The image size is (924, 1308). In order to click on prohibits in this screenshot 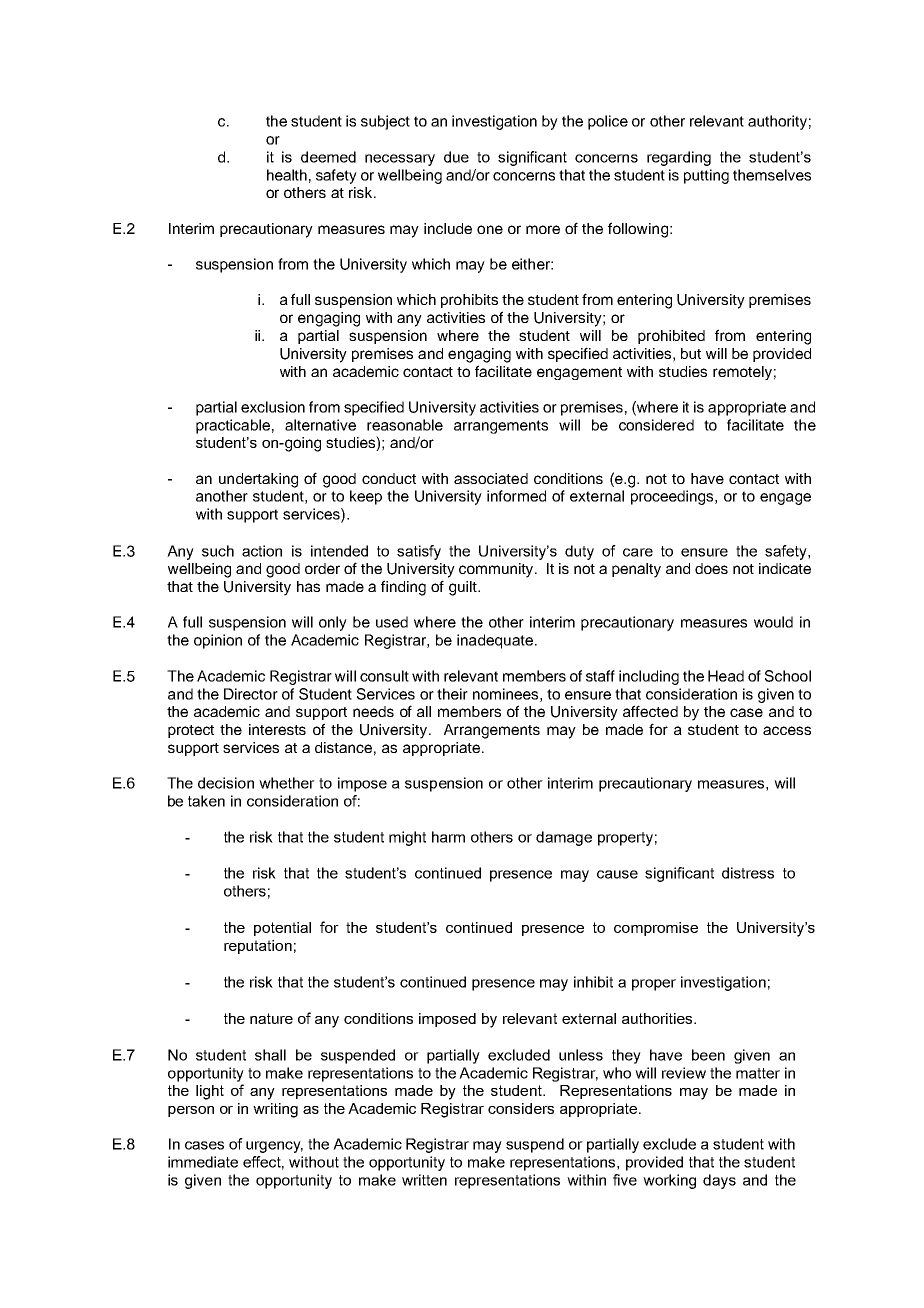, I will do `click(469, 301)`.
